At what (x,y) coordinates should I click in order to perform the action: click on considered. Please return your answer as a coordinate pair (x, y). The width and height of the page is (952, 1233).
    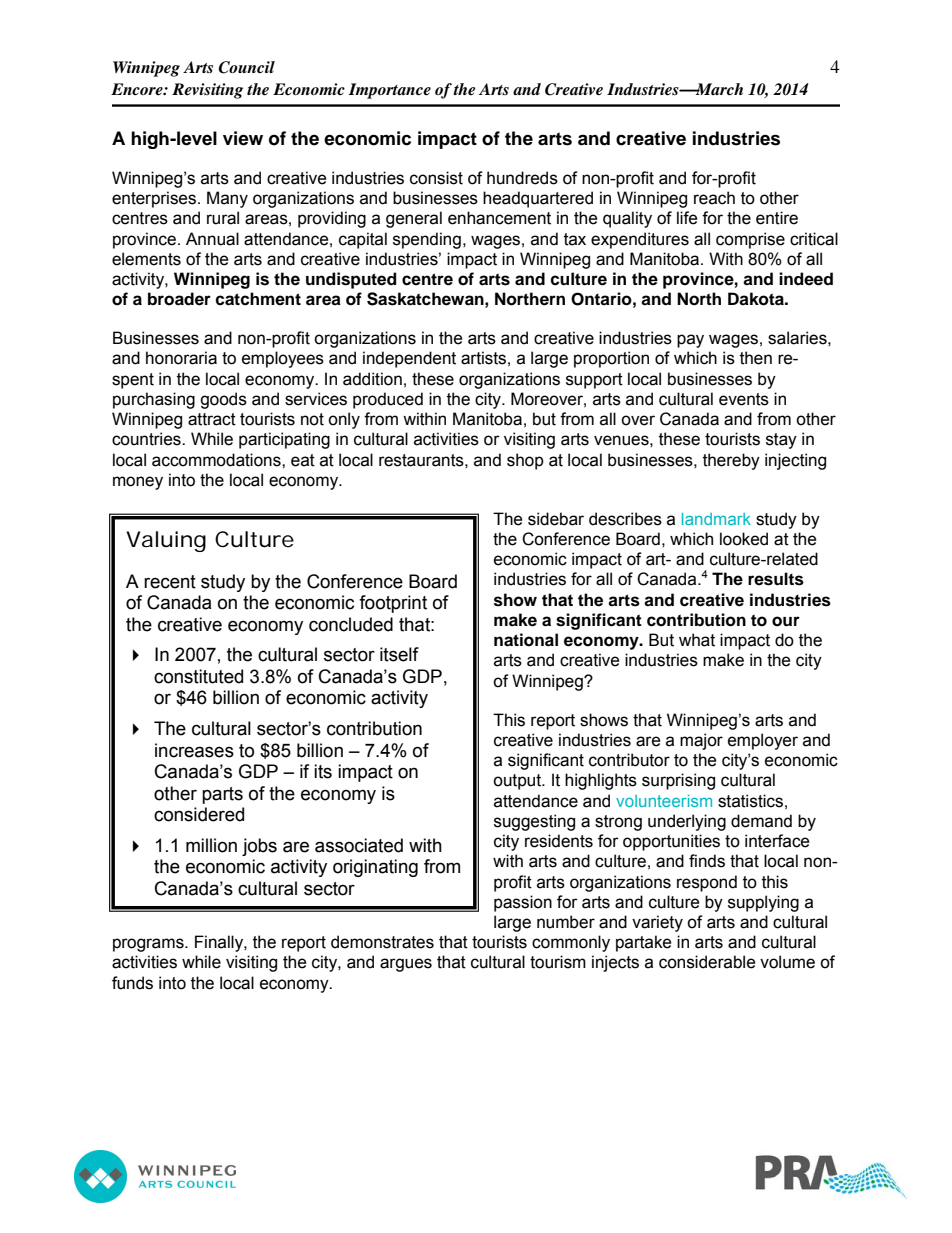
    Looking at the image, I should click on (199, 814).
